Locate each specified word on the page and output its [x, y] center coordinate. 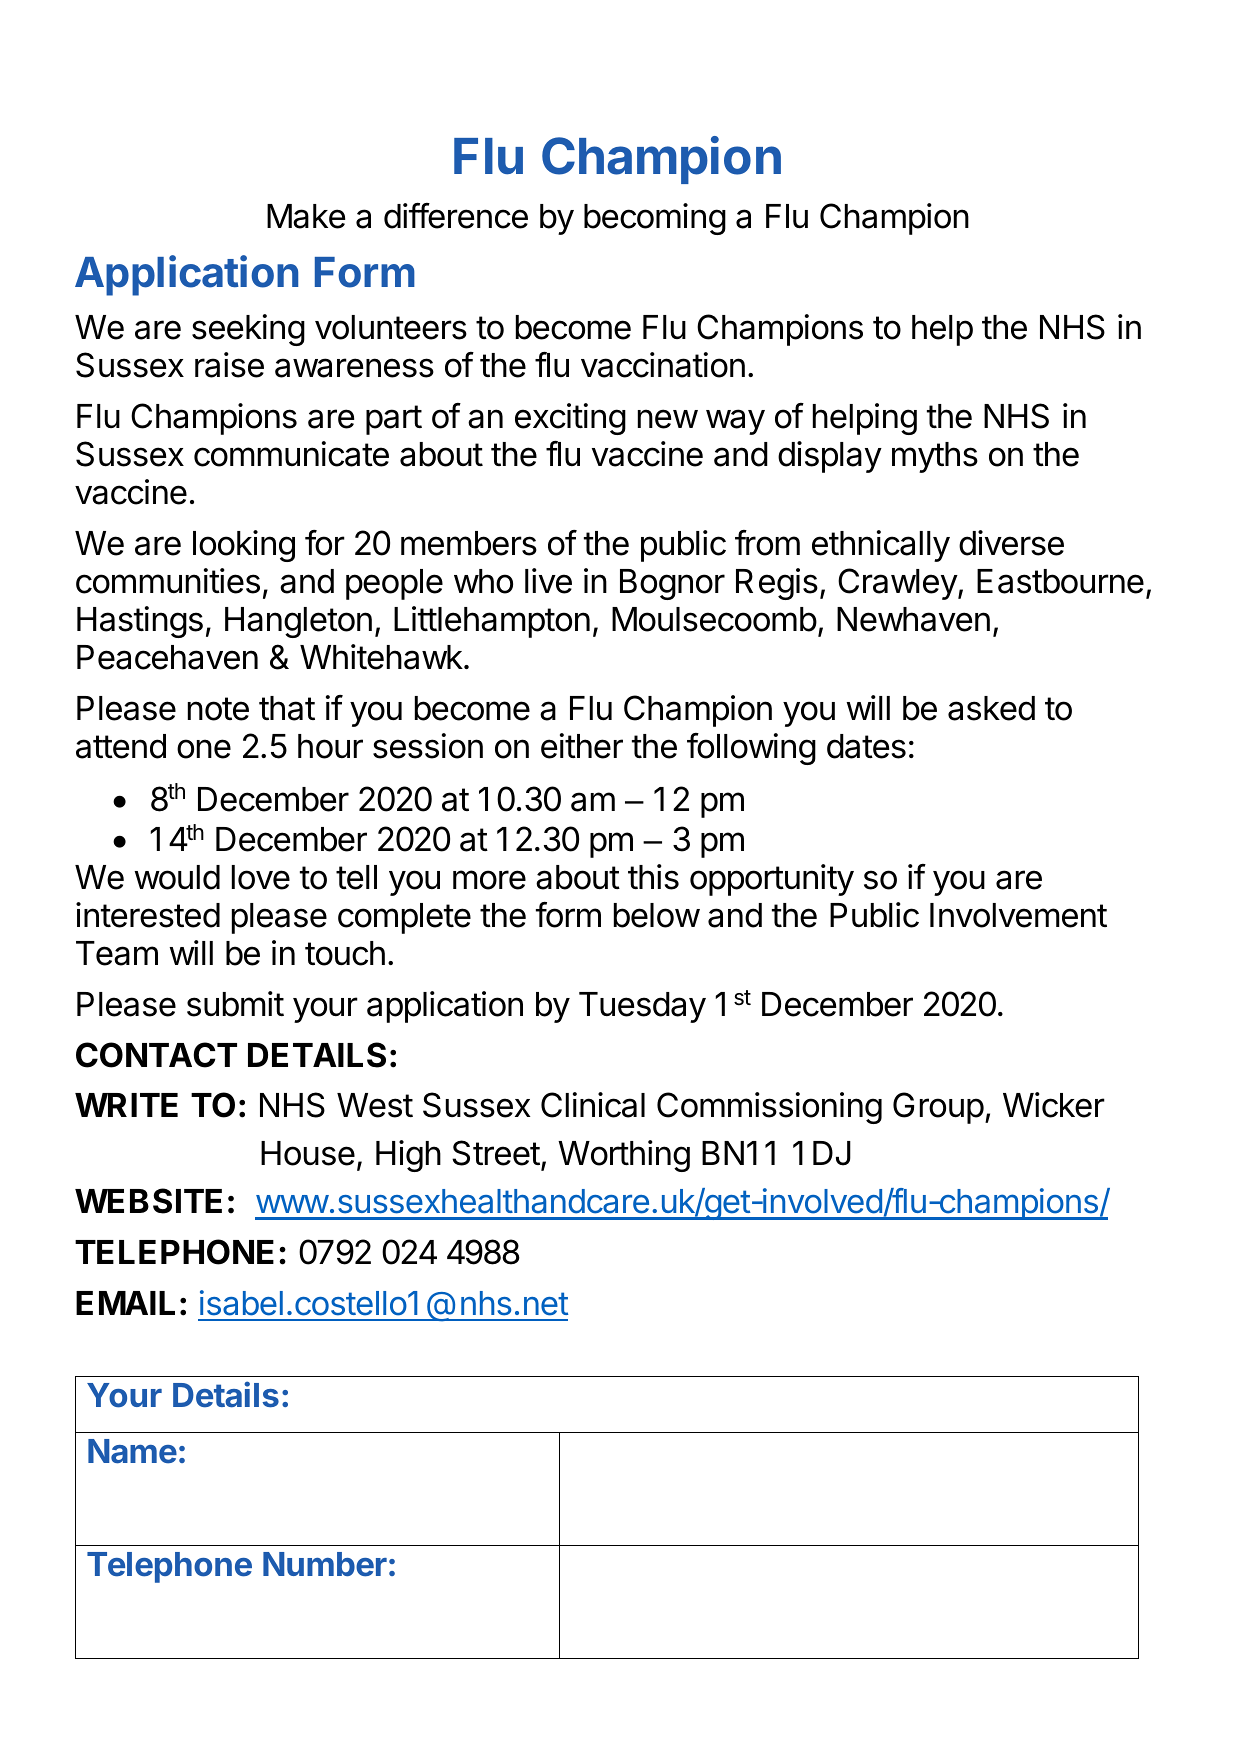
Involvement [1018, 915]
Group [938, 1108]
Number [325, 1564]
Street [496, 1153]
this [653, 877]
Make [306, 216]
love [261, 877]
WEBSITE [148, 1201]
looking [244, 546]
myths [935, 457]
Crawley [898, 584]
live [548, 581]
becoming [655, 219]
